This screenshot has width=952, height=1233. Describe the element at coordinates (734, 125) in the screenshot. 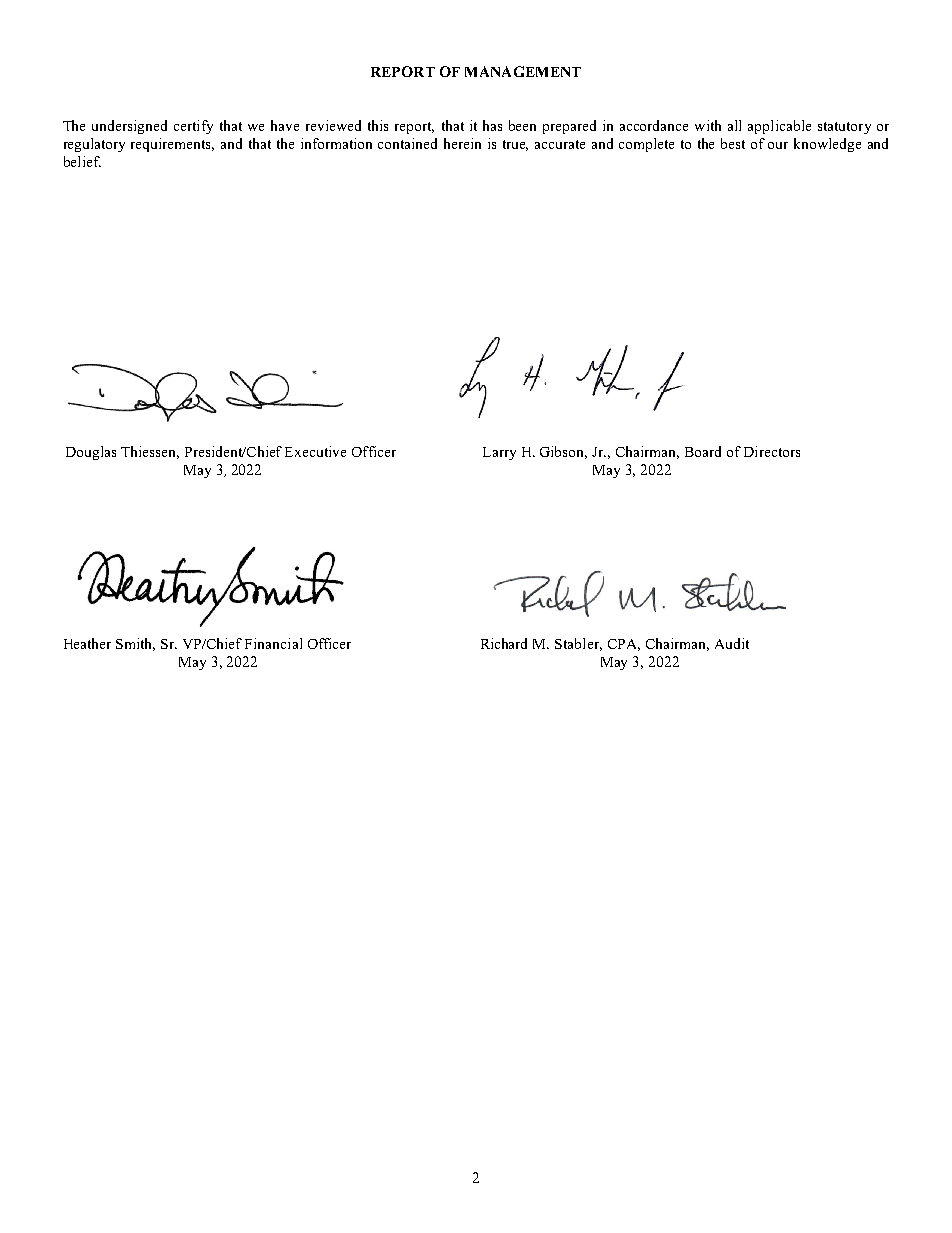

I see `all` at that location.
